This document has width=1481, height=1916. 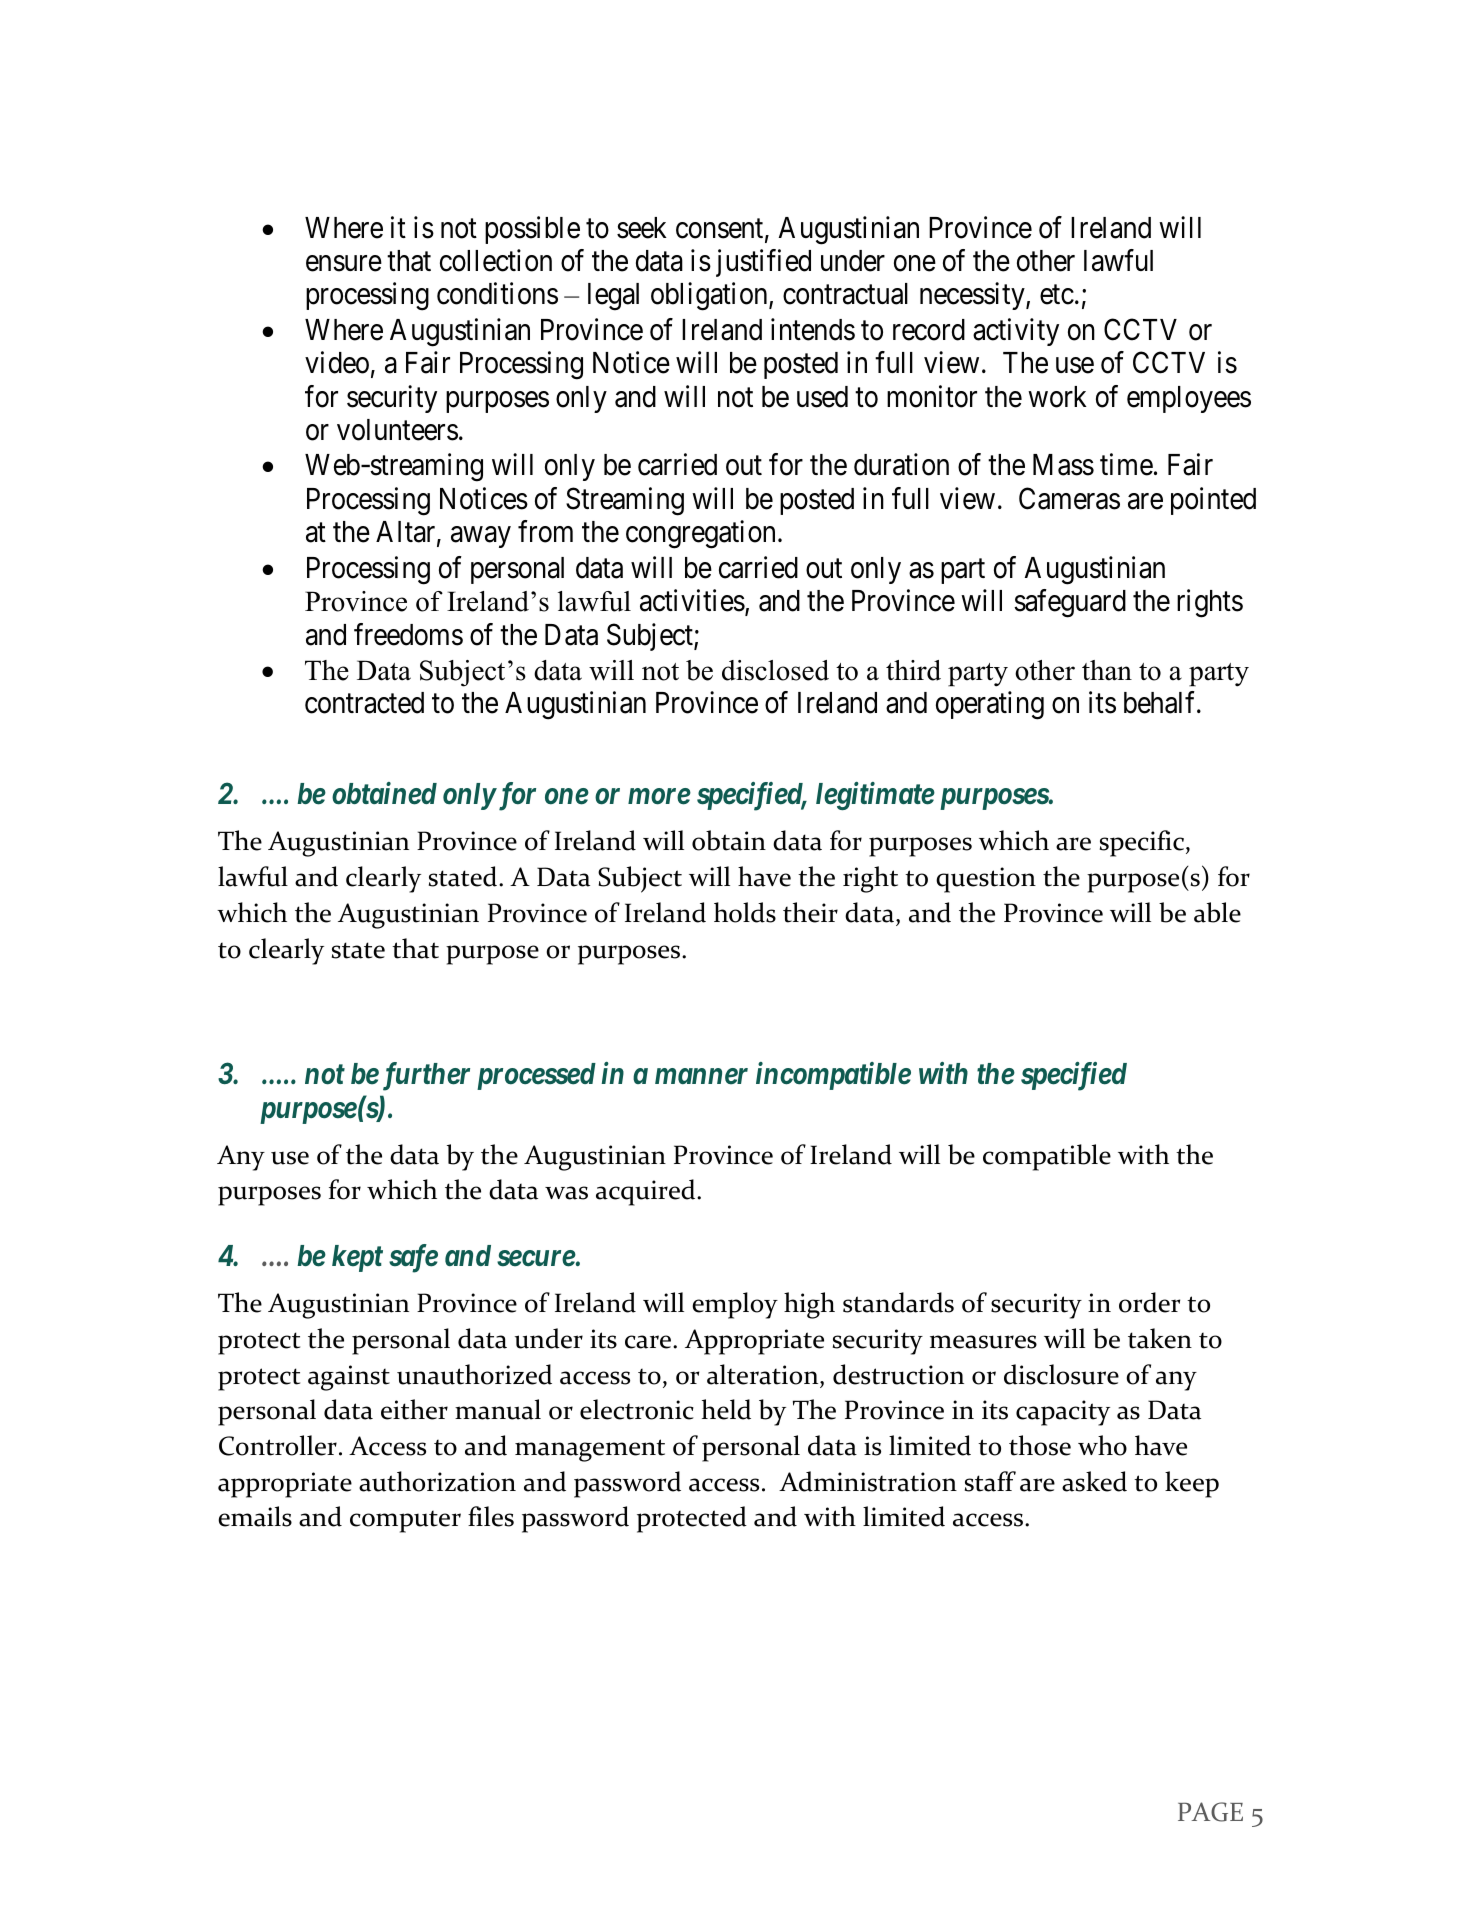 I want to click on computer, so click(x=405, y=1522).
